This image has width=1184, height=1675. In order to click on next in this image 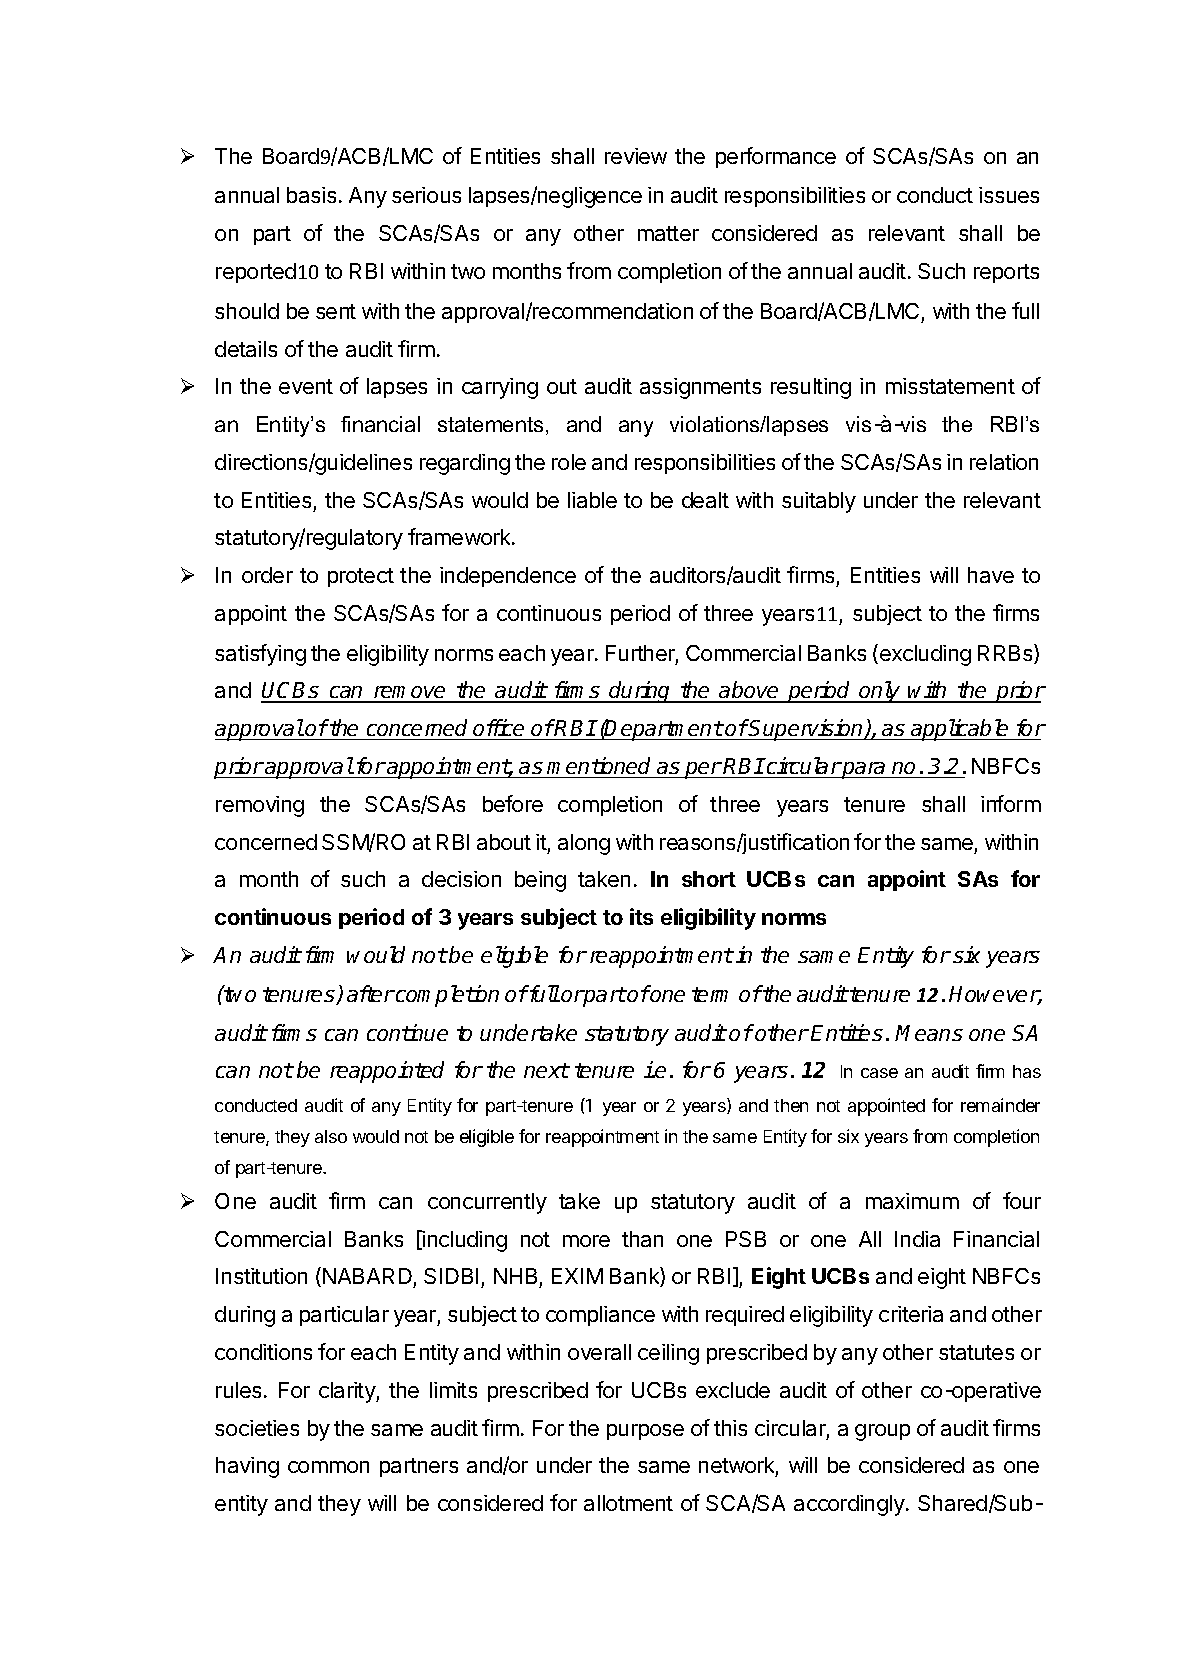, I will do `click(546, 1070)`.
